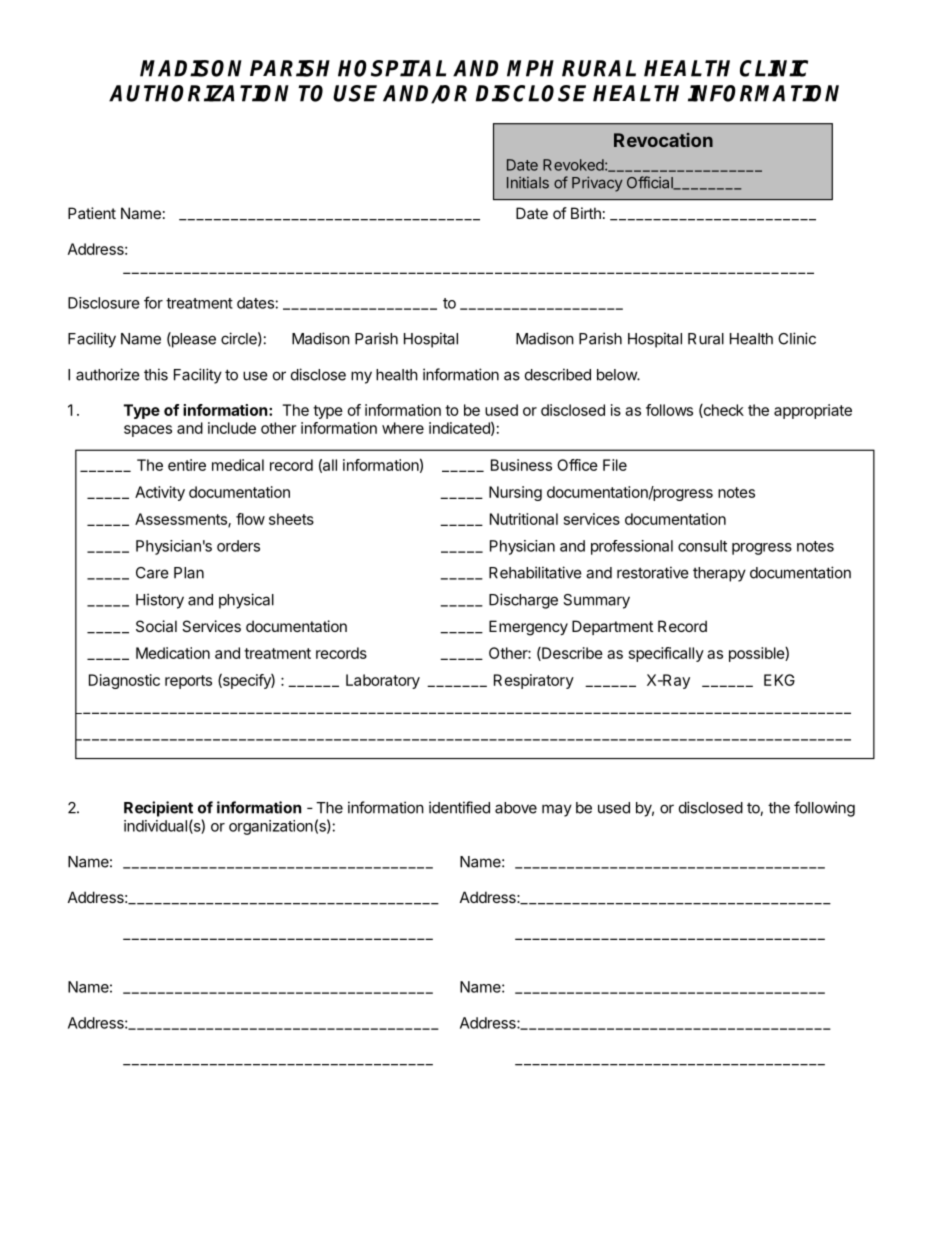 The width and height of the image is (952, 1233). What do you see at coordinates (824, 809) in the image?
I see `following` at bounding box center [824, 809].
